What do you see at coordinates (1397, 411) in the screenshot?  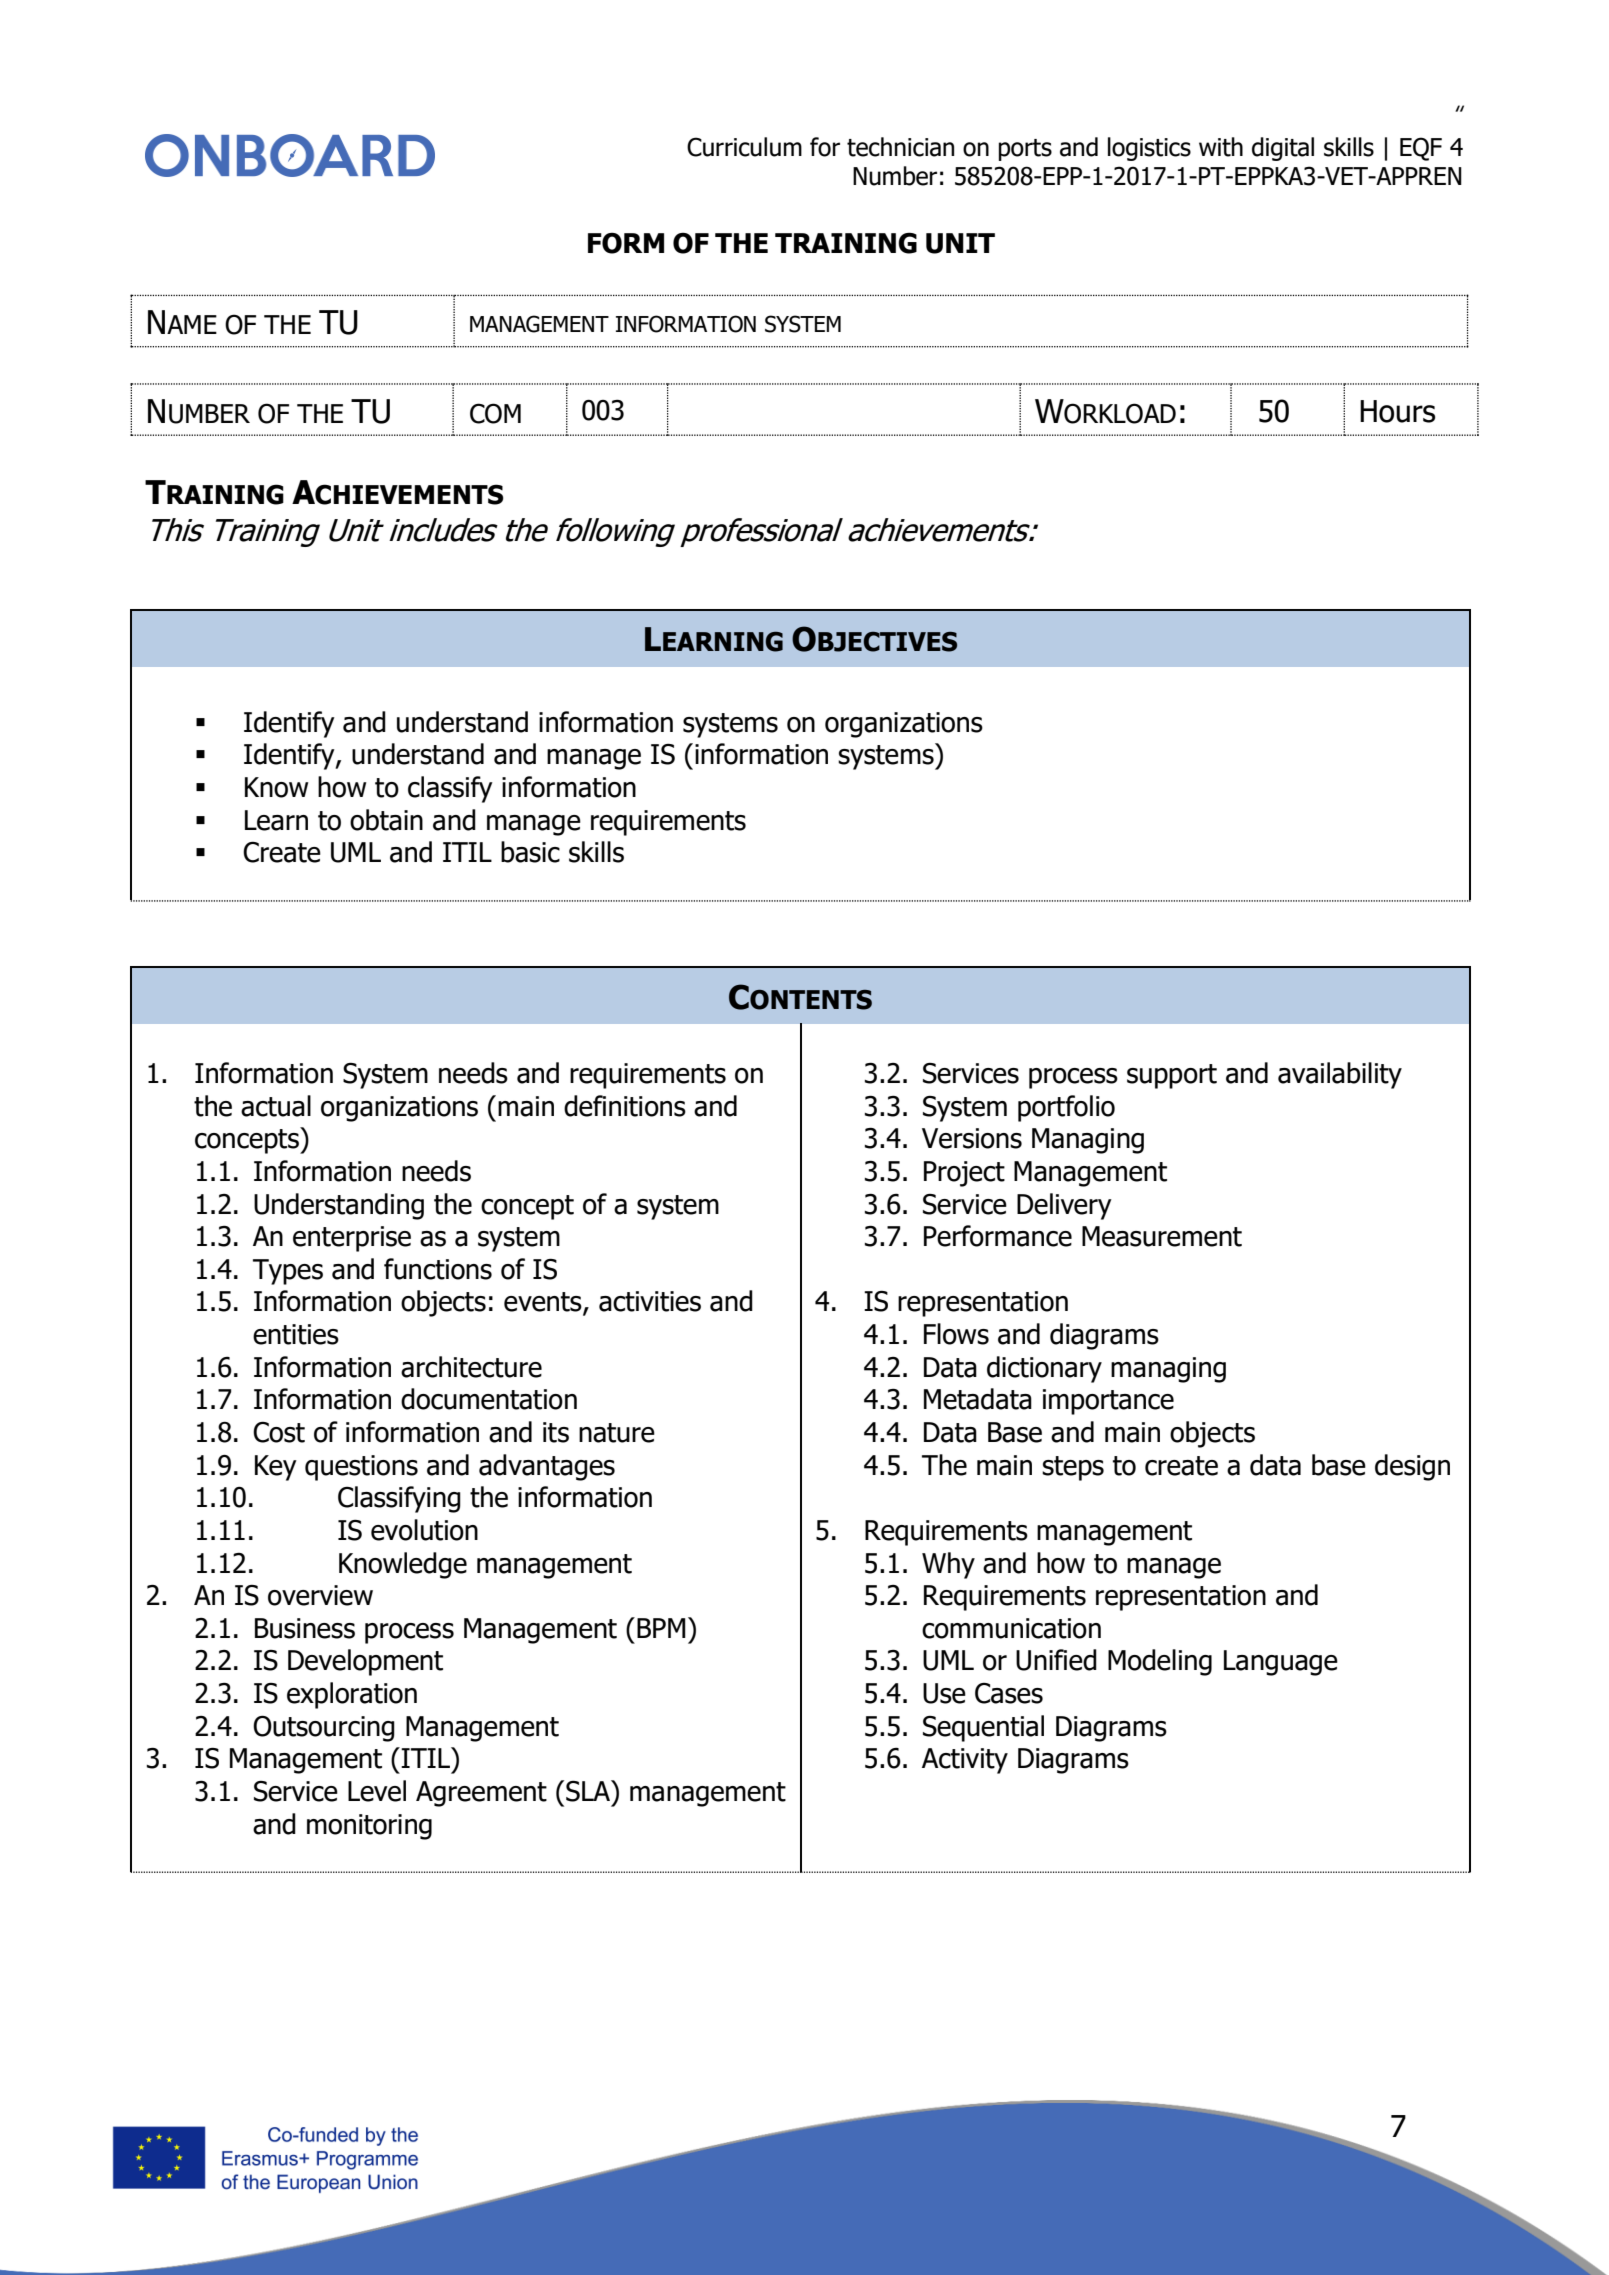 I see `Hours` at bounding box center [1397, 411].
